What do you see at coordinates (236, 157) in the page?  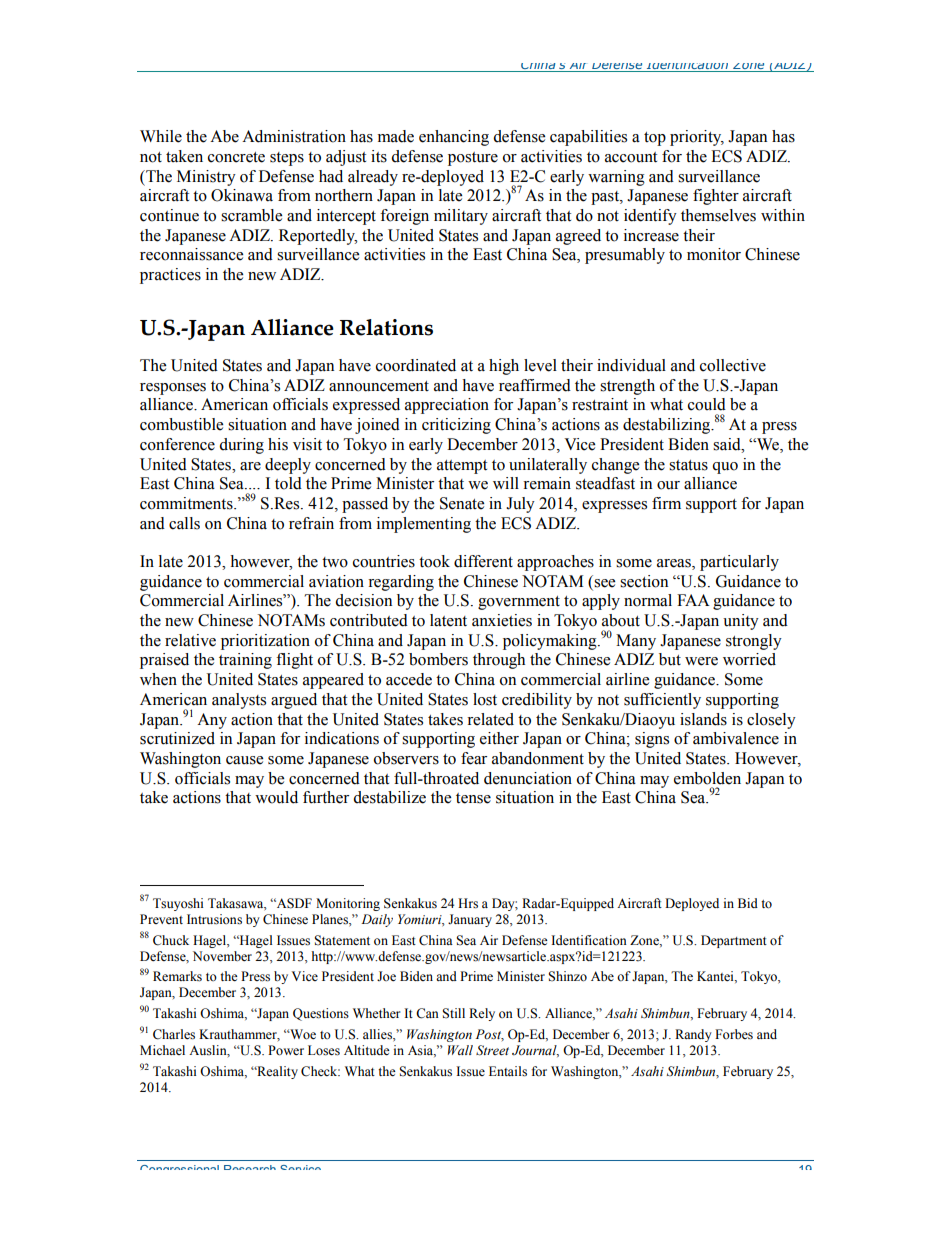 I see `concrete` at bounding box center [236, 157].
